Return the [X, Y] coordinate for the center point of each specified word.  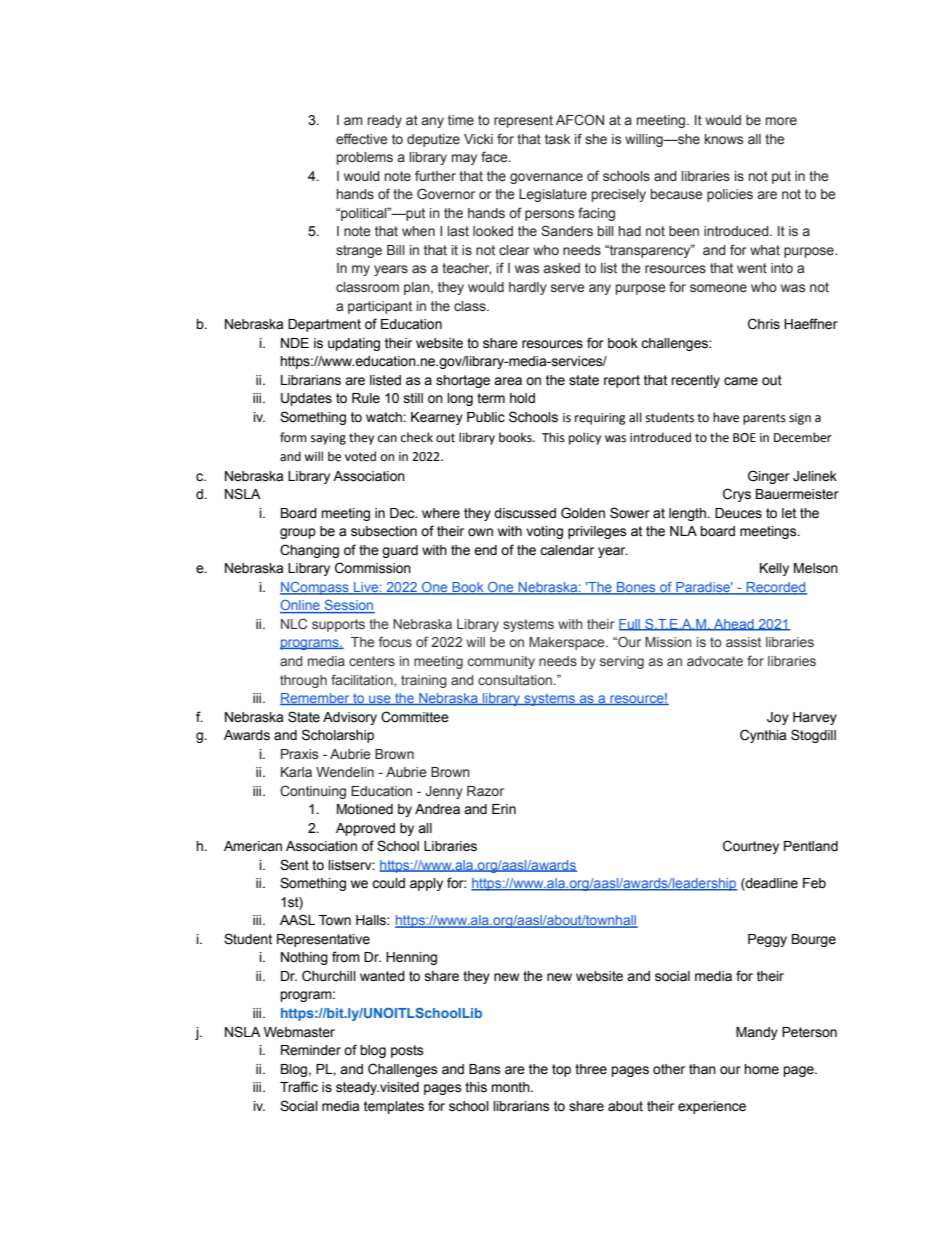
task [557, 139]
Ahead [734, 625]
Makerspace [568, 643]
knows [724, 139]
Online [301, 606]
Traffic [299, 1087]
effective [362, 138]
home [761, 1069]
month [511, 1087]
